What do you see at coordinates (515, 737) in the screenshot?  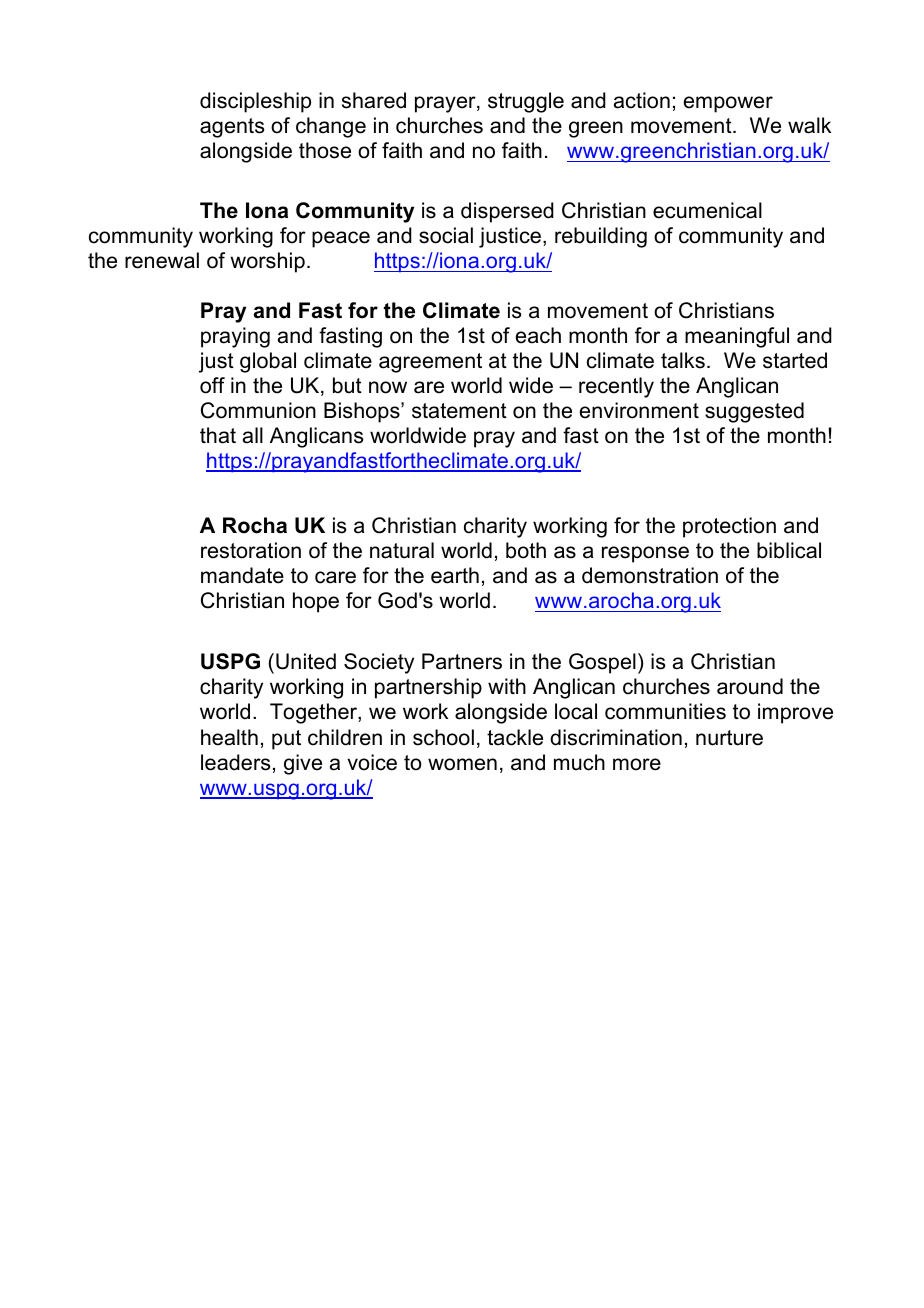 I see `tackle` at bounding box center [515, 737].
